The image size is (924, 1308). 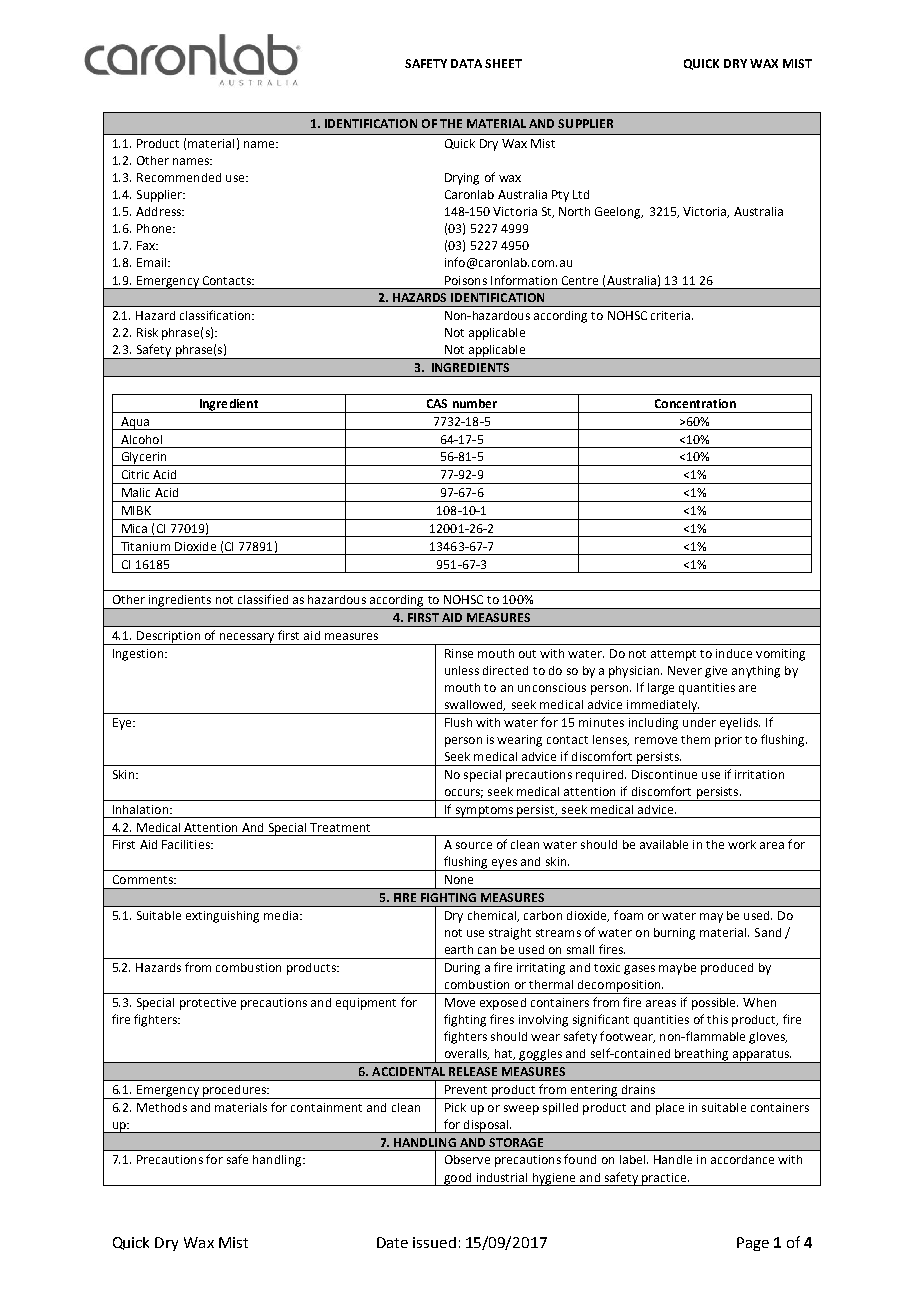 What do you see at coordinates (247, 639) in the screenshot?
I see `necessary` at bounding box center [247, 639].
